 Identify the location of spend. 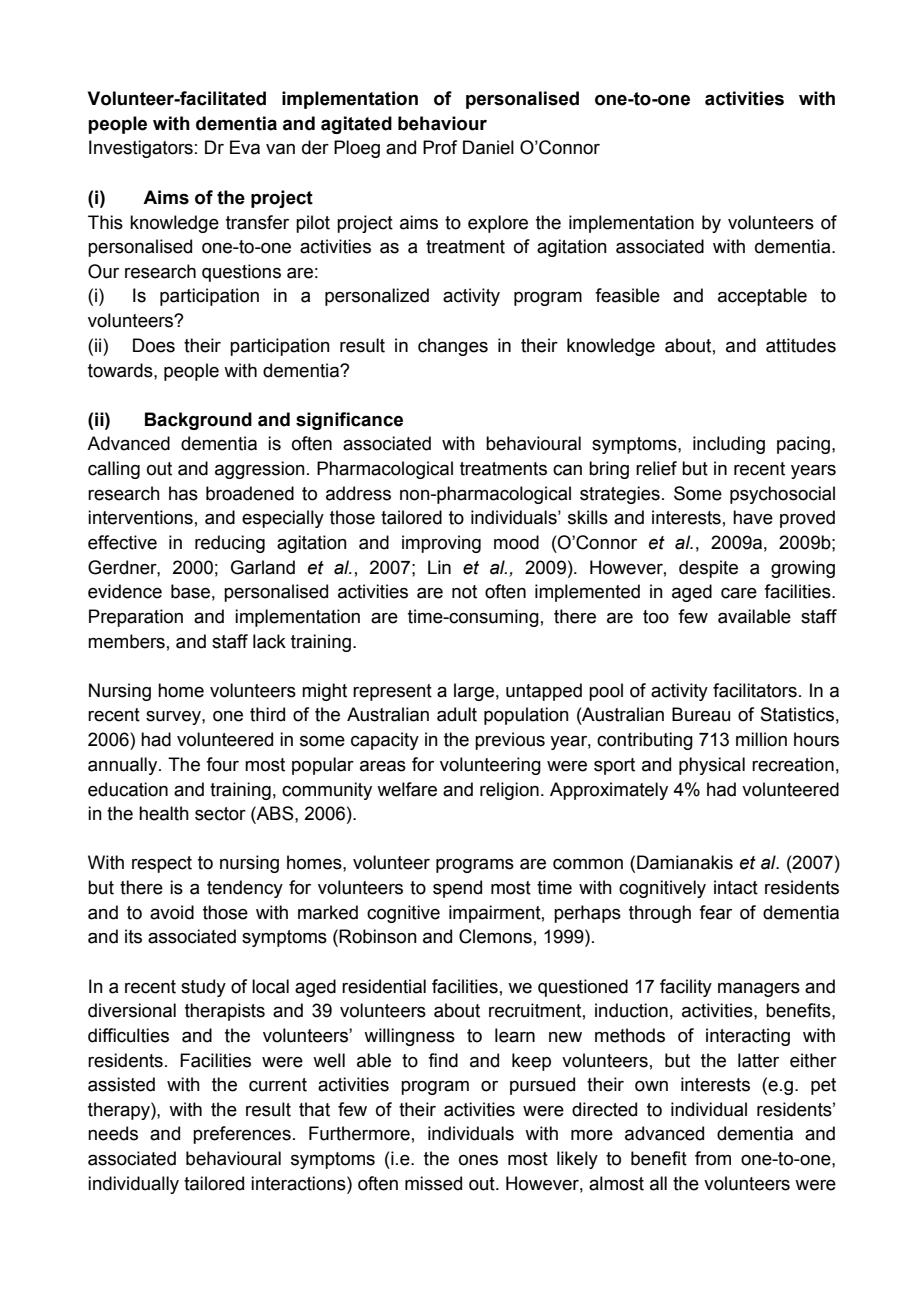
(457, 889).
